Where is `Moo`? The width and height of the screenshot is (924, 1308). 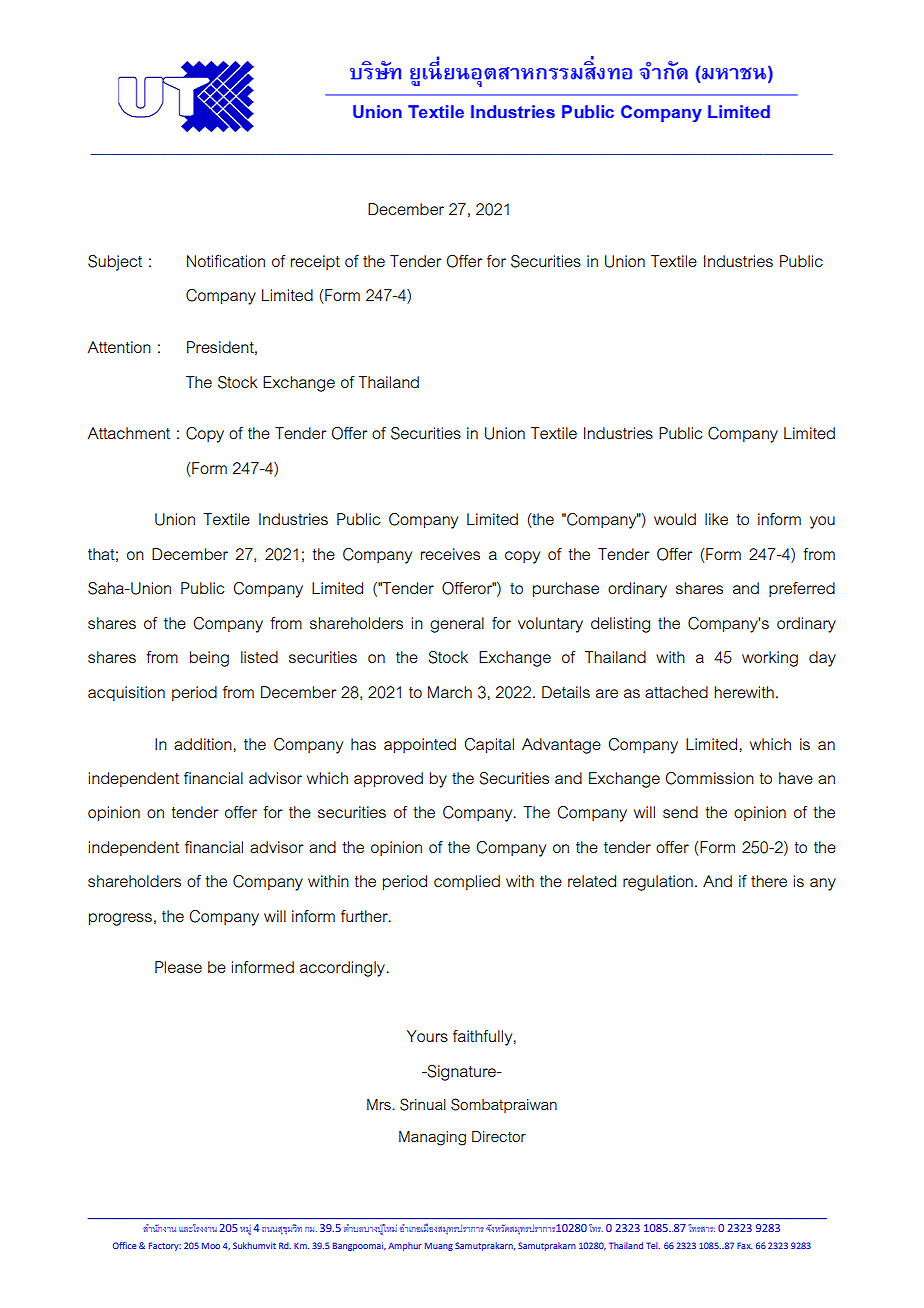 Moo is located at coordinates (211, 1245).
